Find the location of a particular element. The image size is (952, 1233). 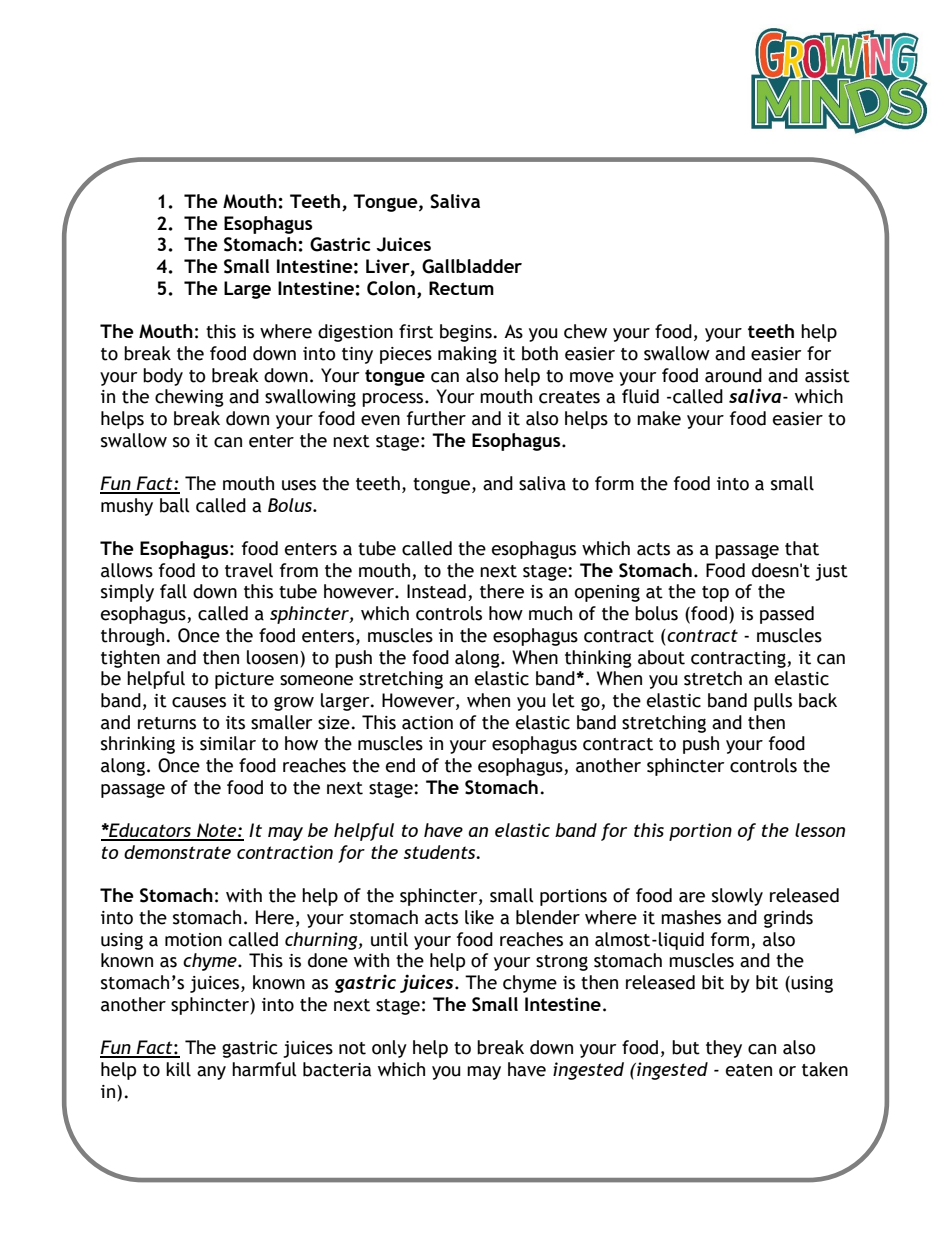

Rectum is located at coordinates (461, 288).
